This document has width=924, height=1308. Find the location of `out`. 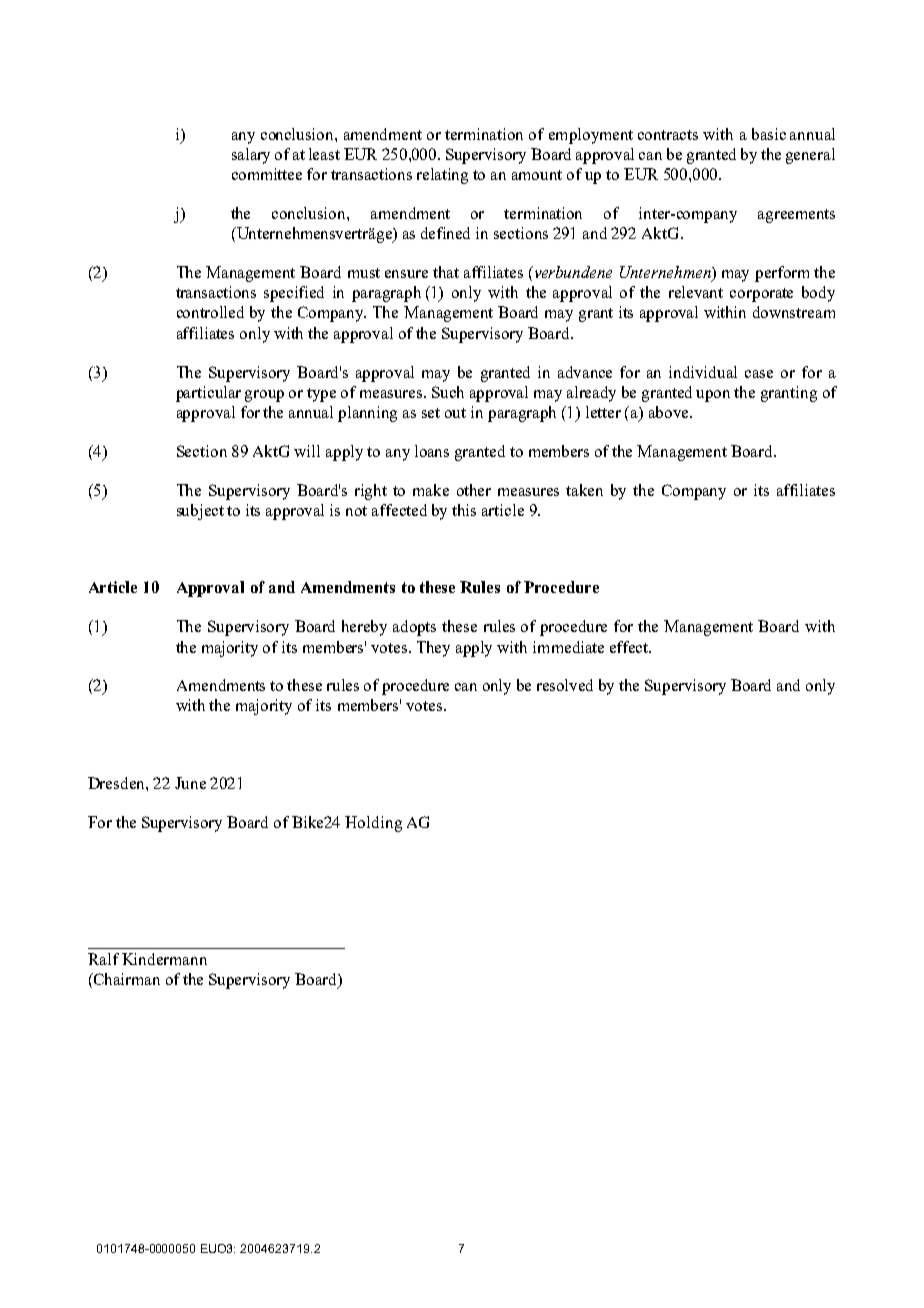

out is located at coordinates (455, 413).
